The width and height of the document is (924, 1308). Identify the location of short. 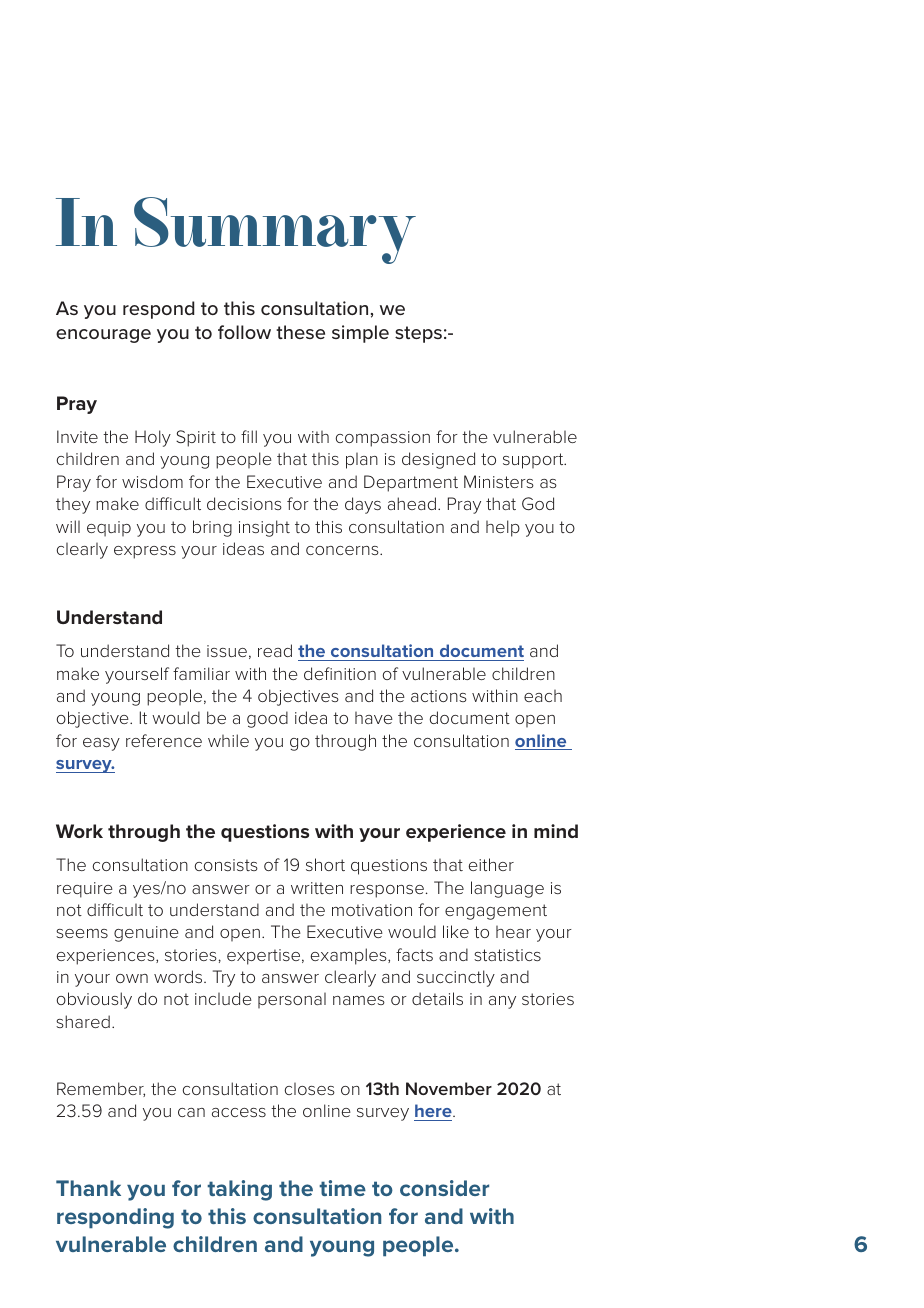
(325, 864).
